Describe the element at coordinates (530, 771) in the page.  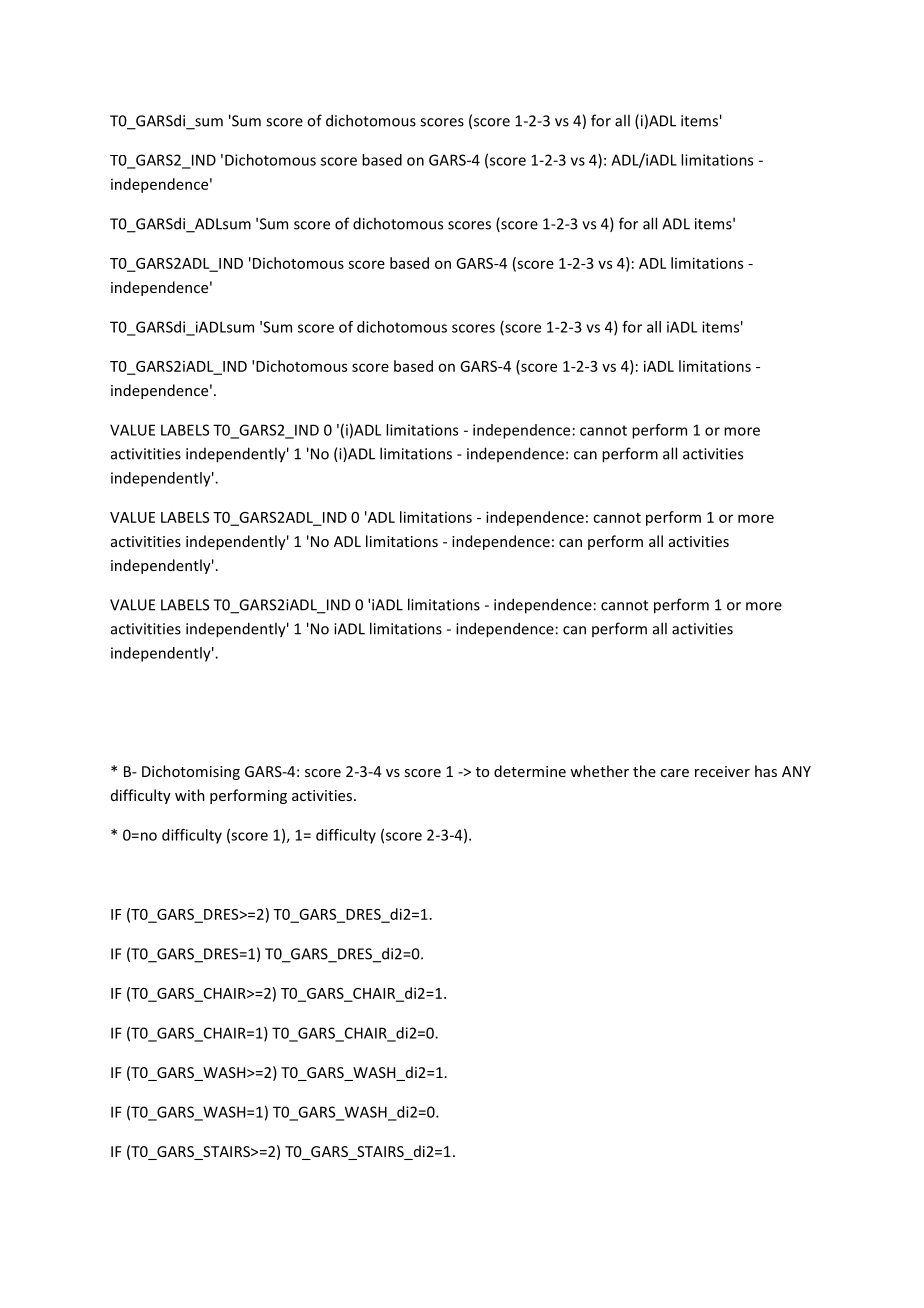
I see `determine` at that location.
